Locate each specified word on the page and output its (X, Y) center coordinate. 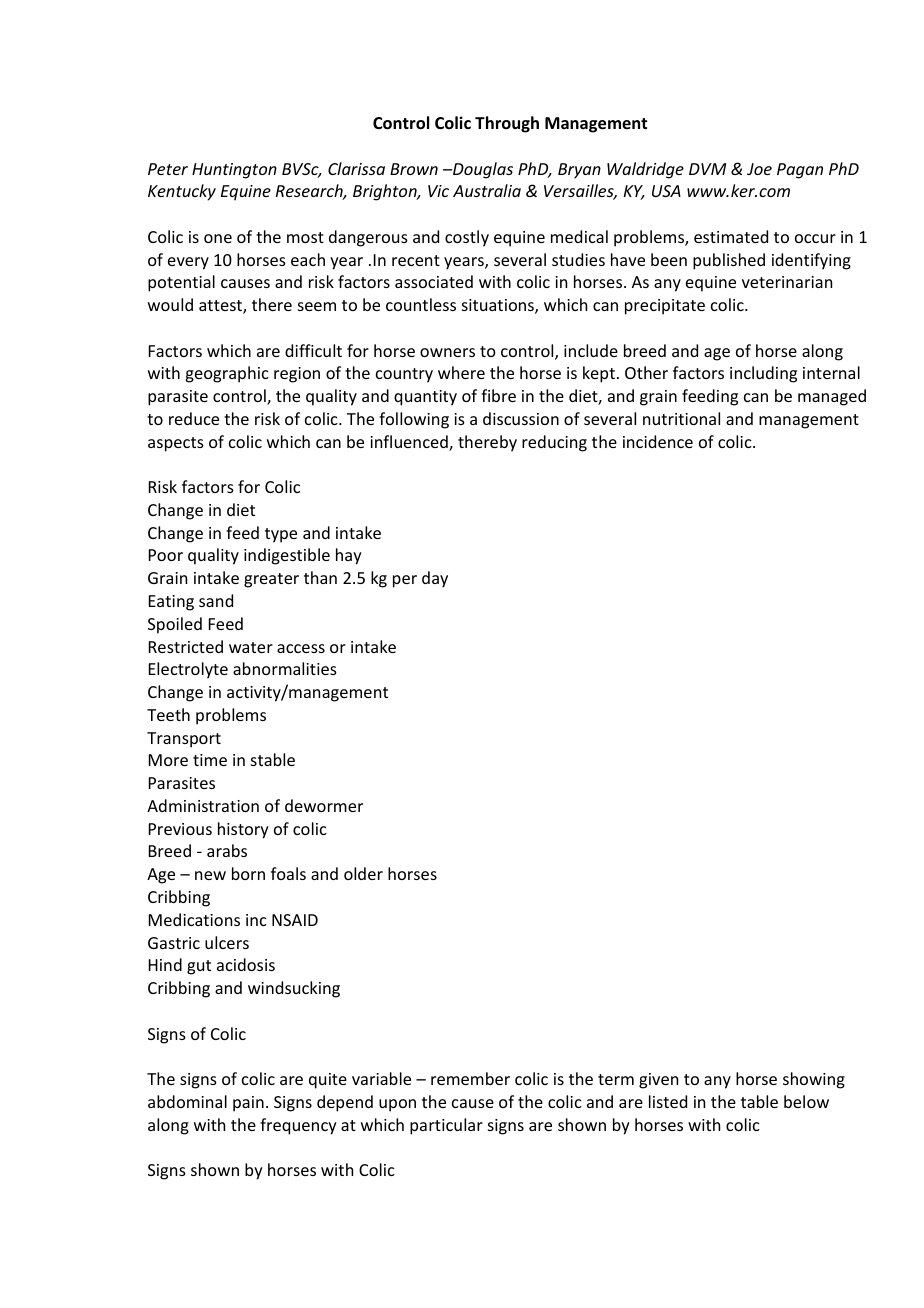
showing (814, 1080)
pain (248, 1104)
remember (470, 1078)
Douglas (482, 170)
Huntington (234, 171)
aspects (176, 444)
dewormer (324, 805)
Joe (759, 169)
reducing (554, 443)
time (210, 760)
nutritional (681, 418)
